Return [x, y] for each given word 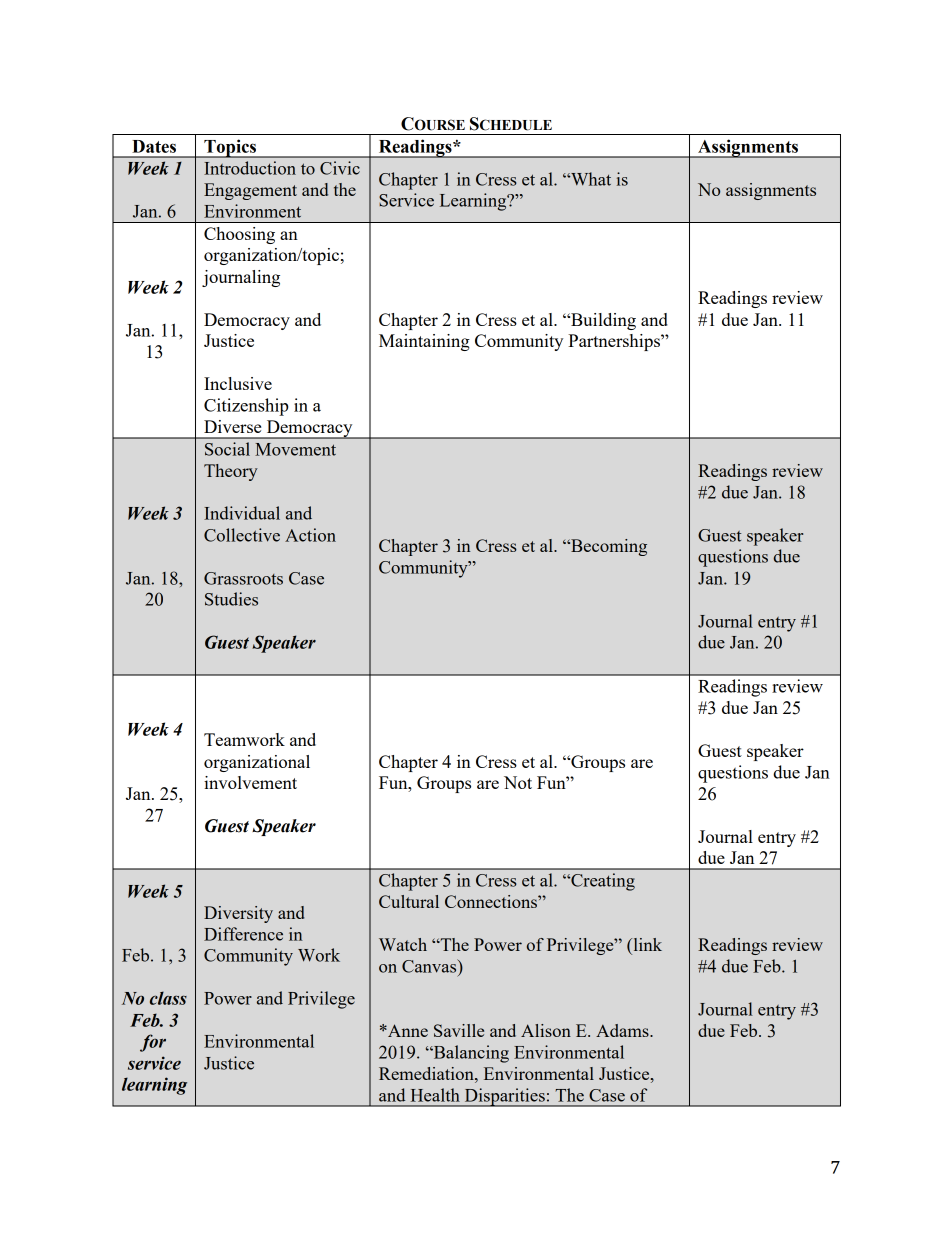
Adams [623, 1030]
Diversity [238, 914]
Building [602, 321]
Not [518, 782]
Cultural [409, 901]
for [153, 1043]
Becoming [608, 547]
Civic [340, 168]
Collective [242, 535]
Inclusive [238, 383]
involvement [250, 782]
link [646, 944]
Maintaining [424, 342]
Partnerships [615, 342]
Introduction [250, 168]
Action [310, 535]
